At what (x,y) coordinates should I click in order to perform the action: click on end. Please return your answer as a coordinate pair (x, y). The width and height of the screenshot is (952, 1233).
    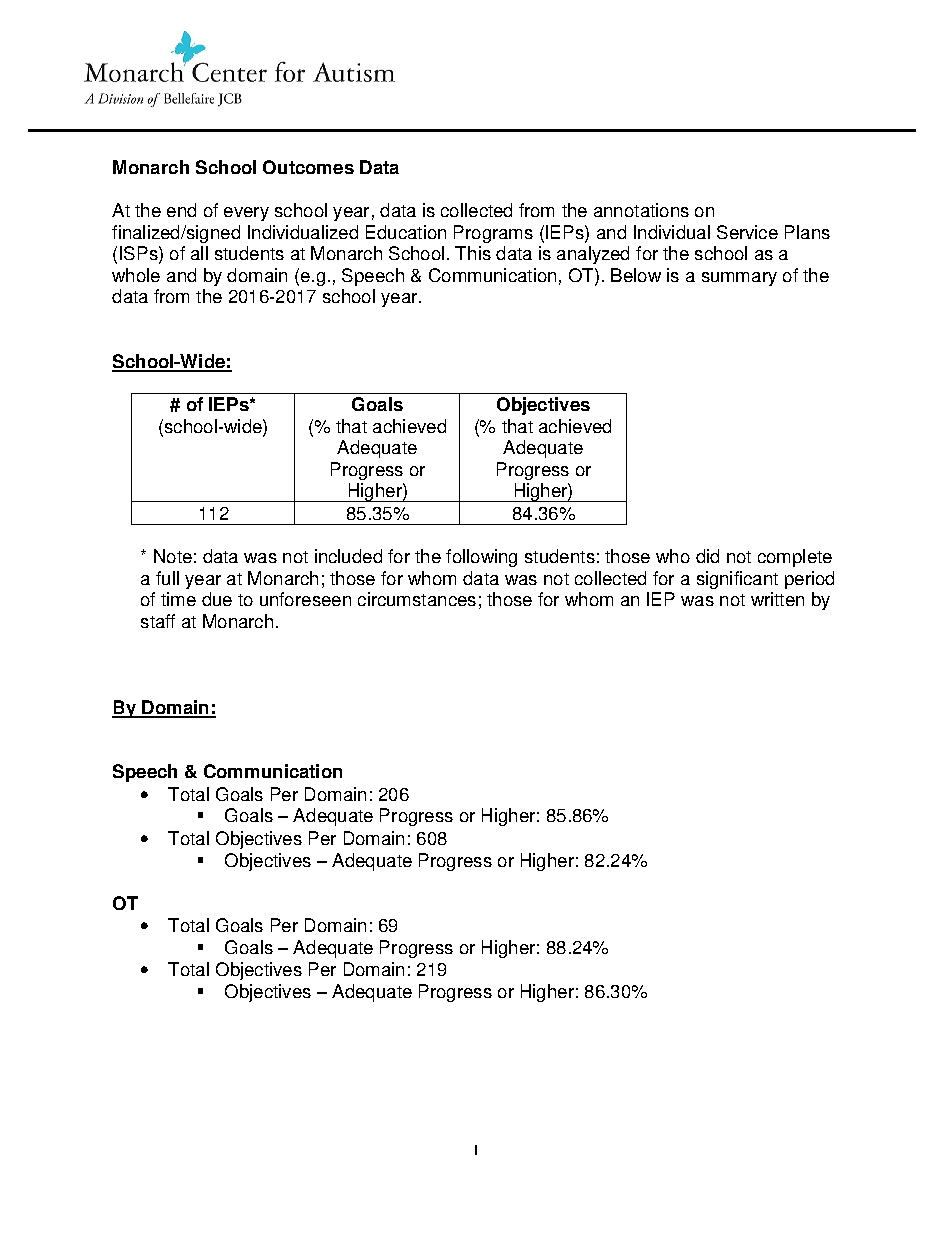
    Looking at the image, I should click on (181, 210).
